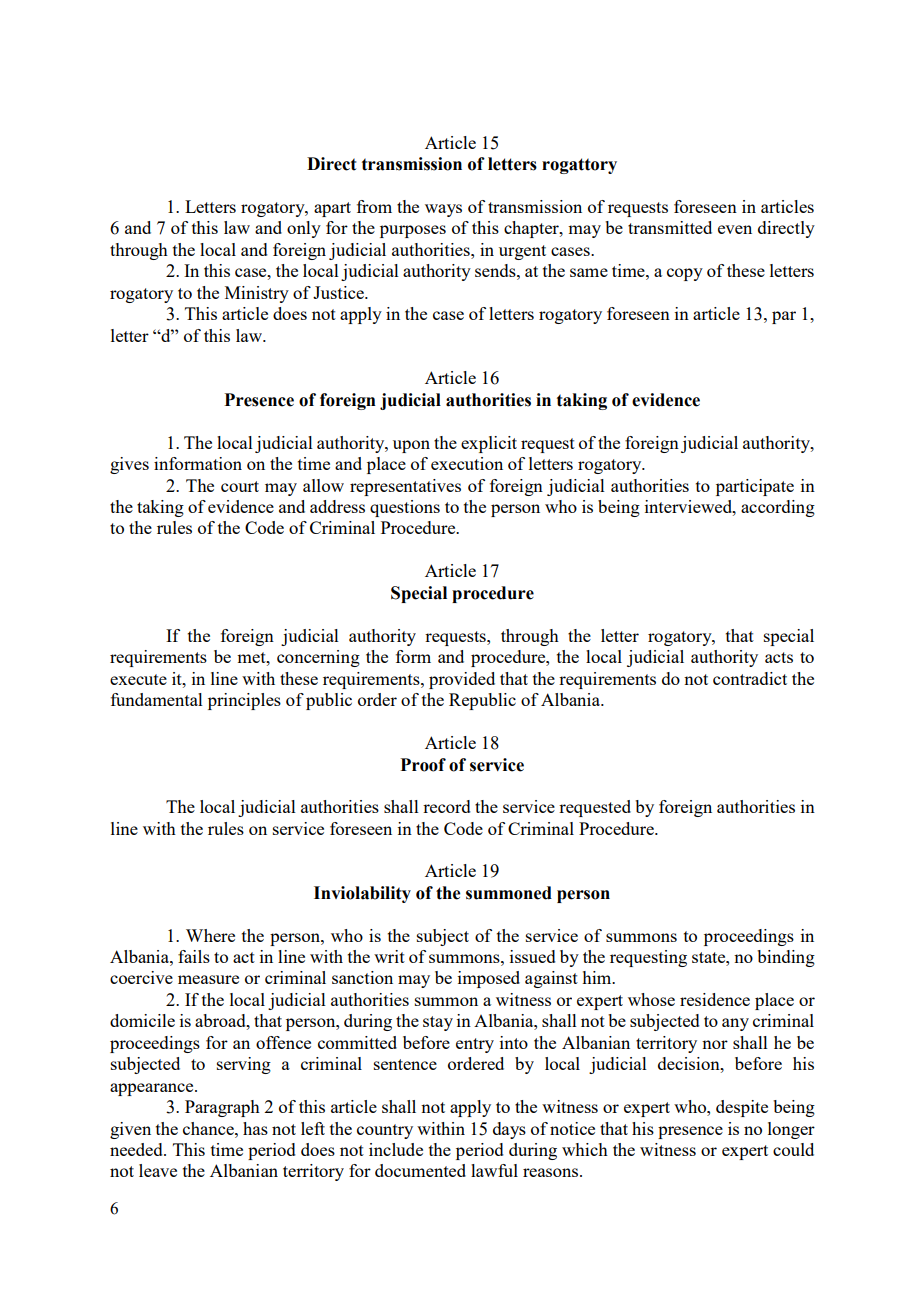 The height and width of the image is (1308, 924). Describe the element at coordinates (447, 806) in the image. I see `record` at that location.
